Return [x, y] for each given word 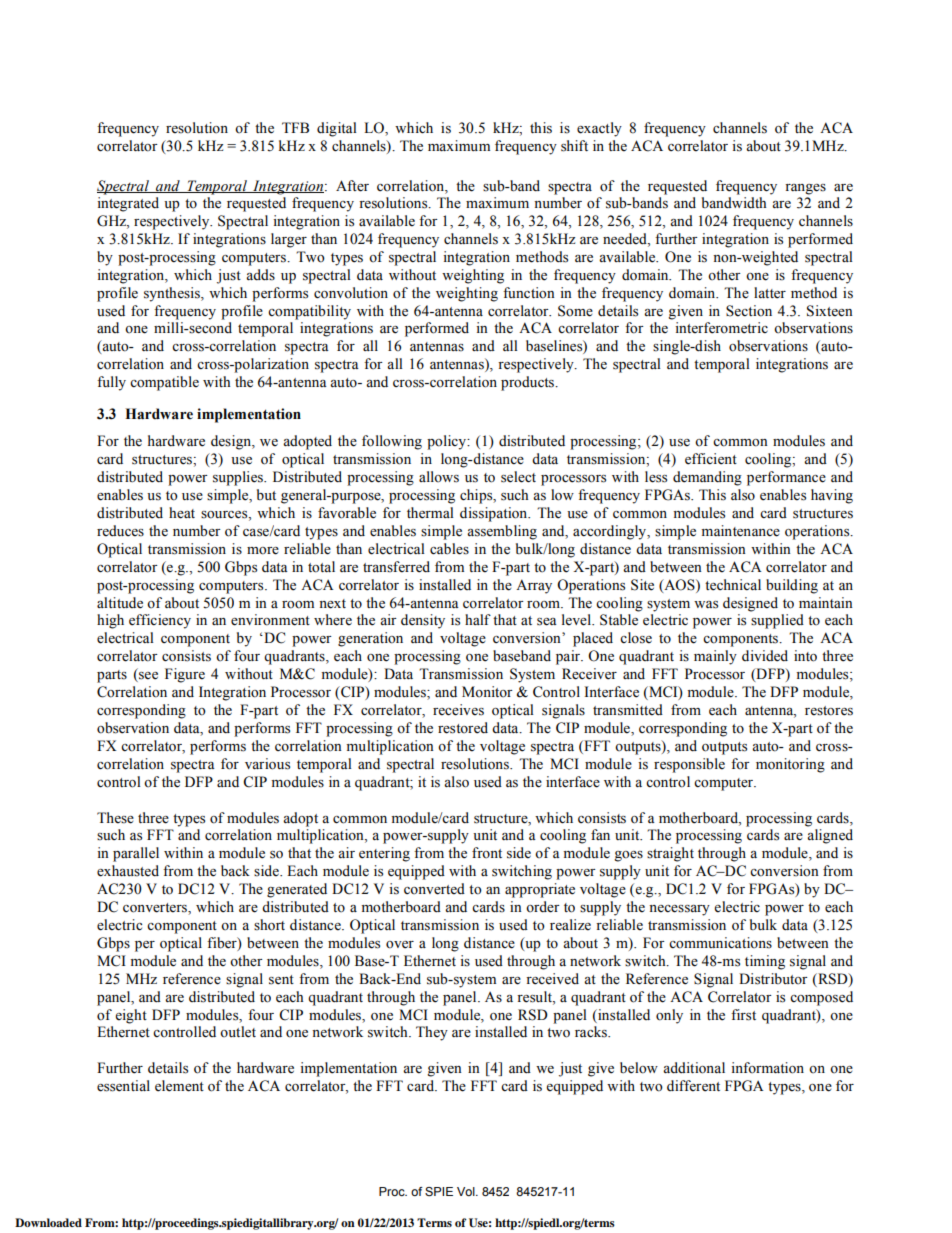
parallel [136, 854]
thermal [430, 513]
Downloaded [48, 1222]
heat [182, 513]
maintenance [741, 531]
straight [670, 854]
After [352, 186]
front [487, 853]
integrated [128, 204]
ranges [805, 189]
